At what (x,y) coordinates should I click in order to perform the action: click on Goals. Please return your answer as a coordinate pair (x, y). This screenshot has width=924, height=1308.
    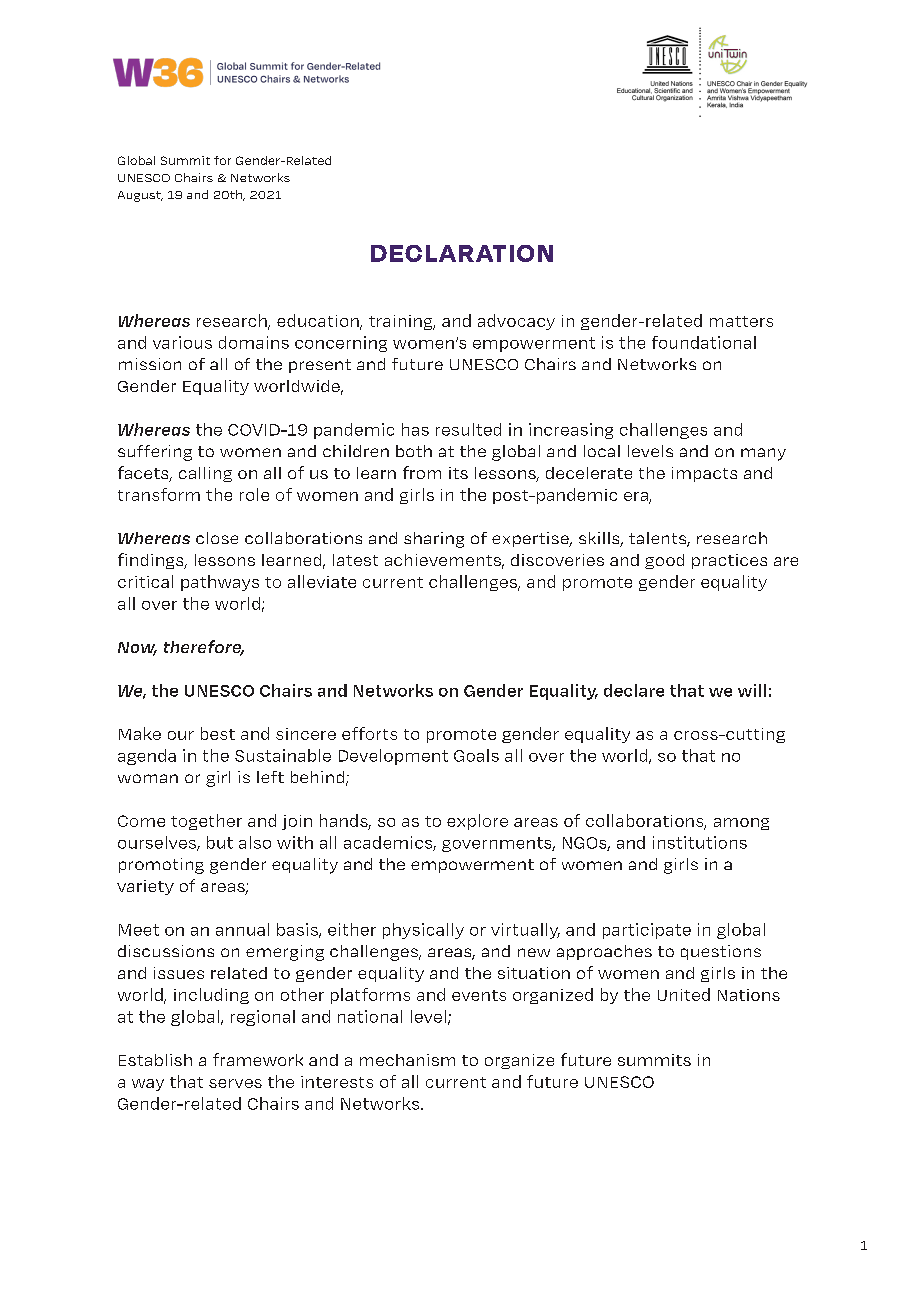
    Looking at the image, I should click on (476, 755).
